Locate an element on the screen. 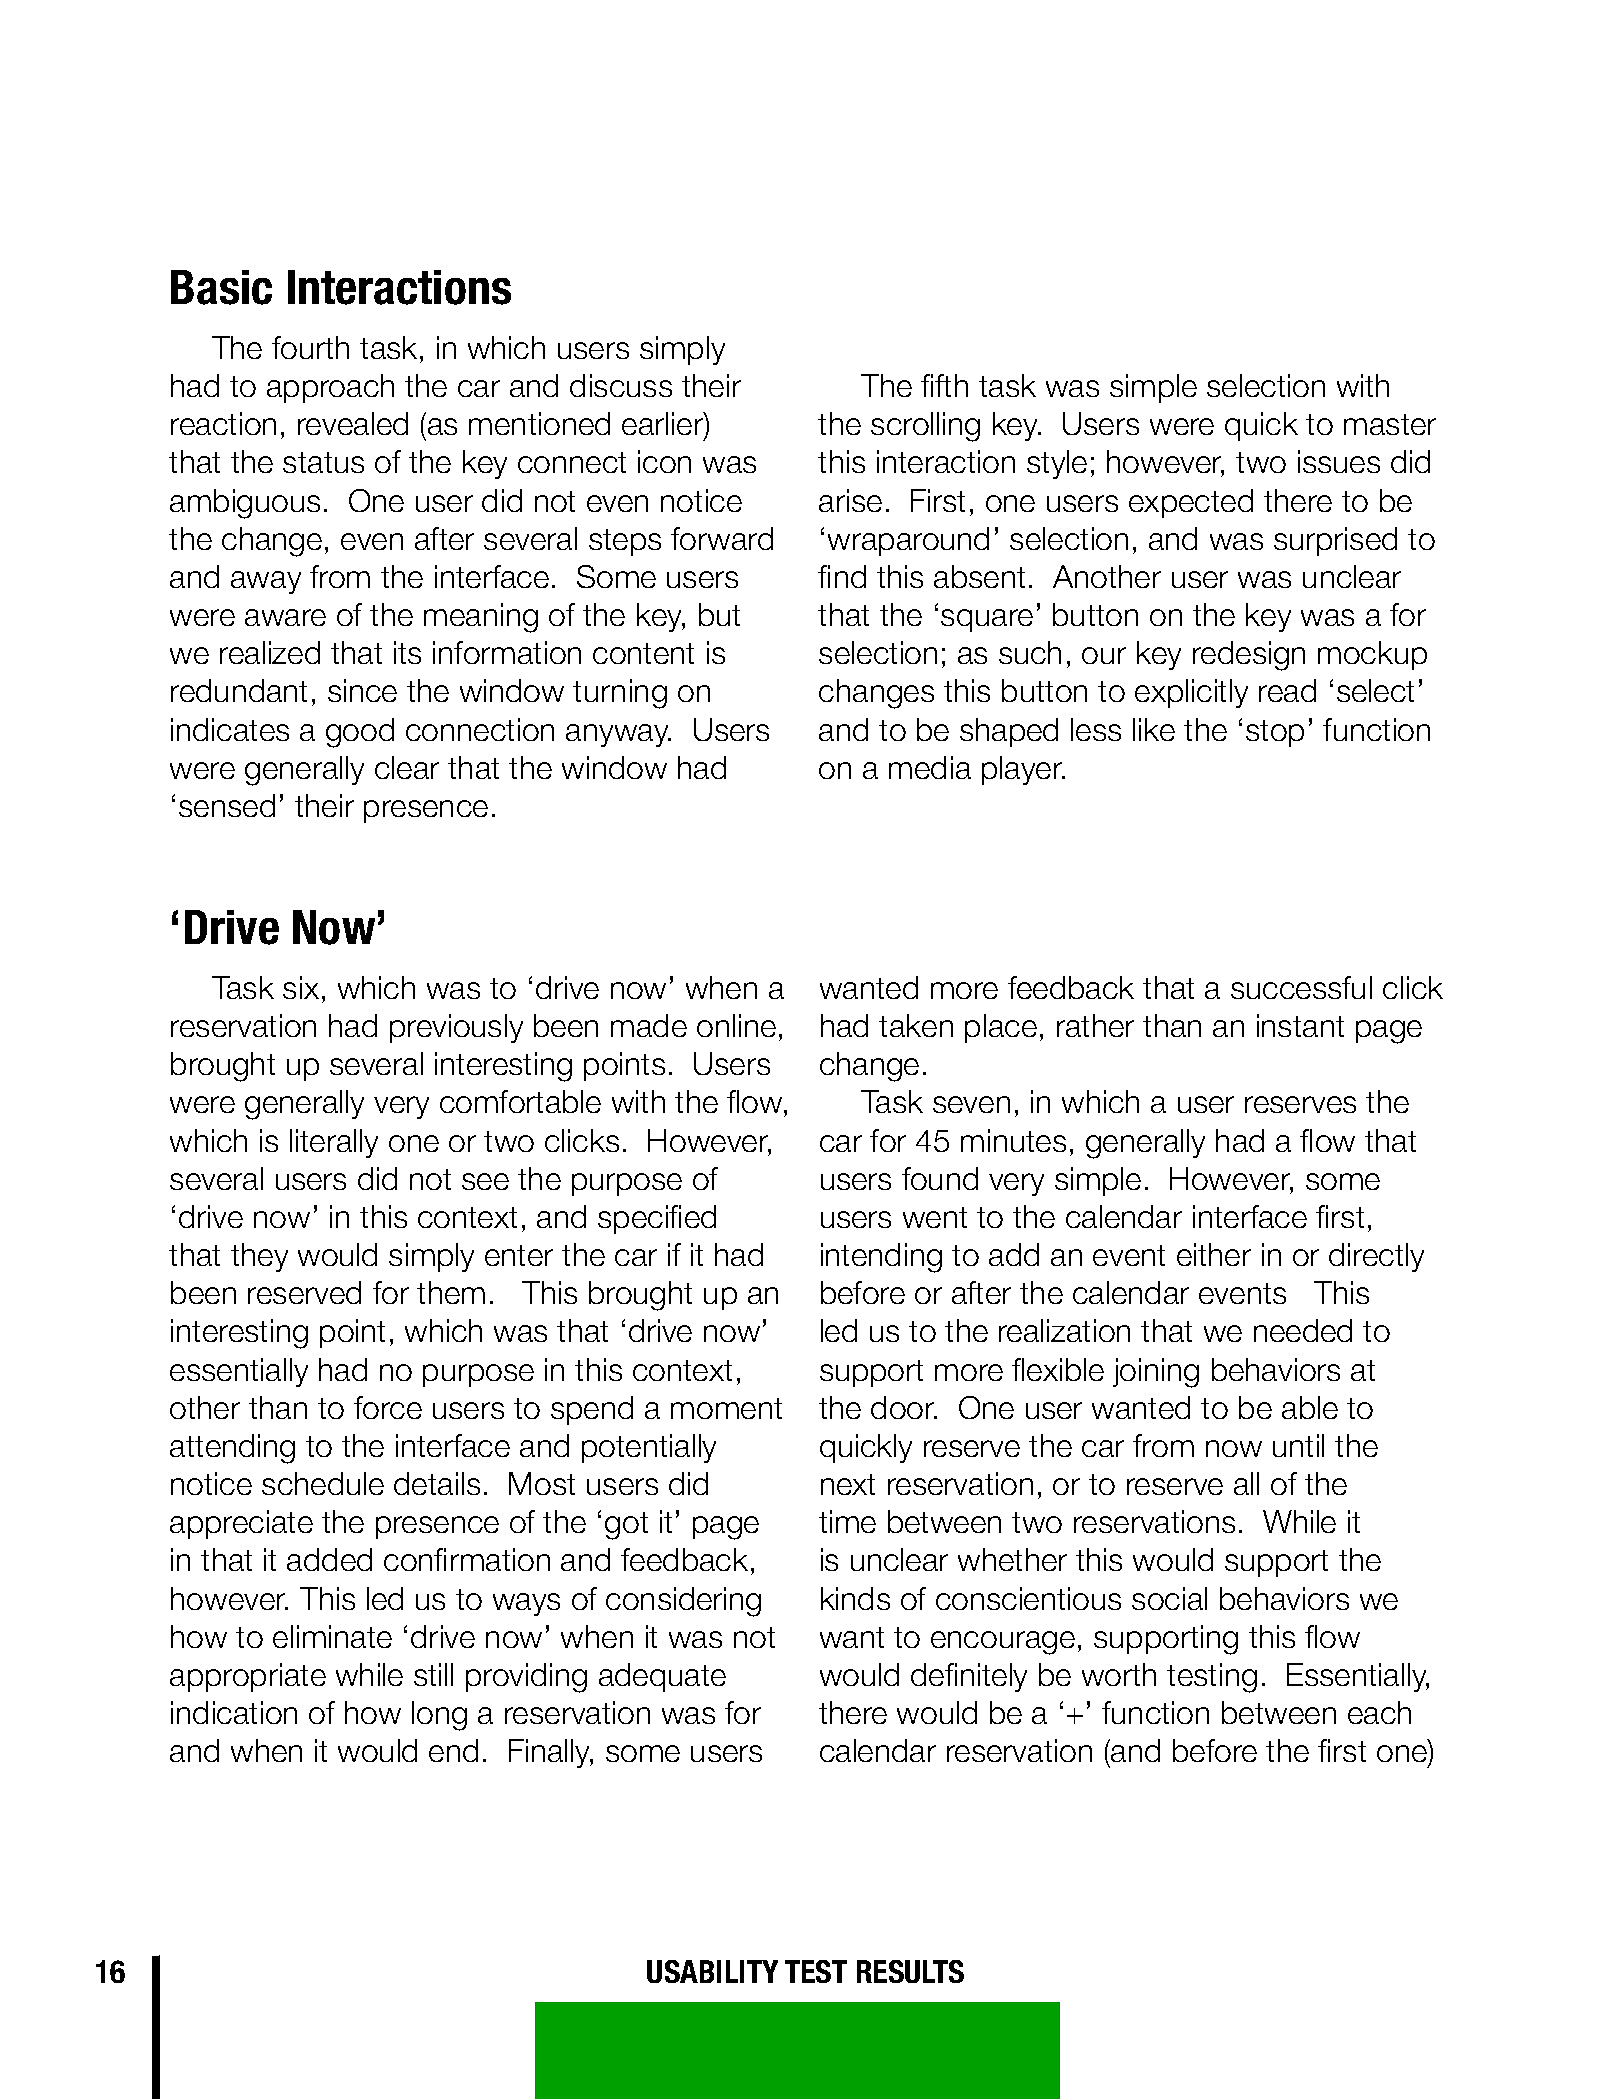  USABILITY is located at coordinates (712, 1971).
